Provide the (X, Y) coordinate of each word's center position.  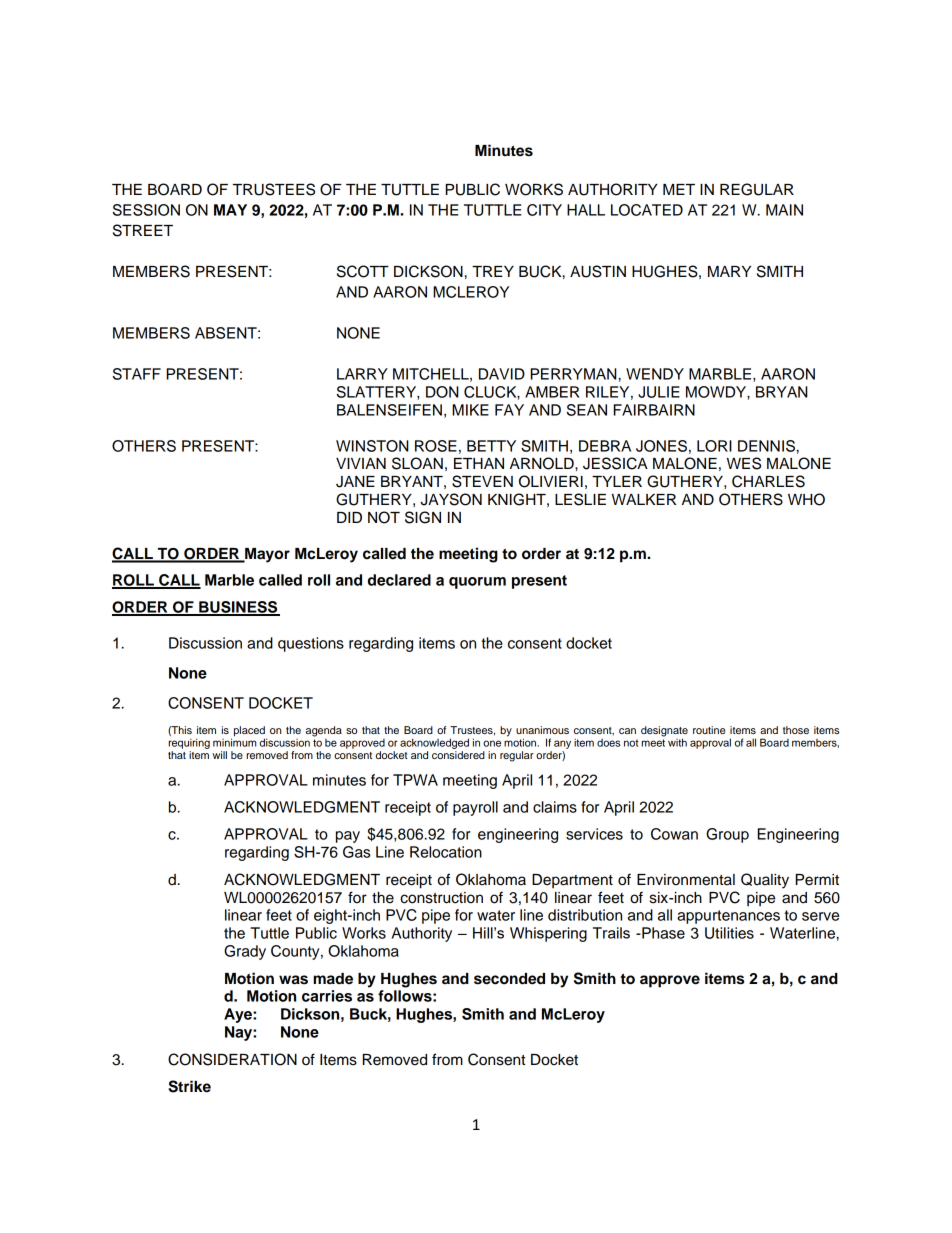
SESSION (146, 210)
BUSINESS (238, 608)
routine (709, 730)
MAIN (784, 210)
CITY (544, 210)
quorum (477, 583)
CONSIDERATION (232, 1059)
